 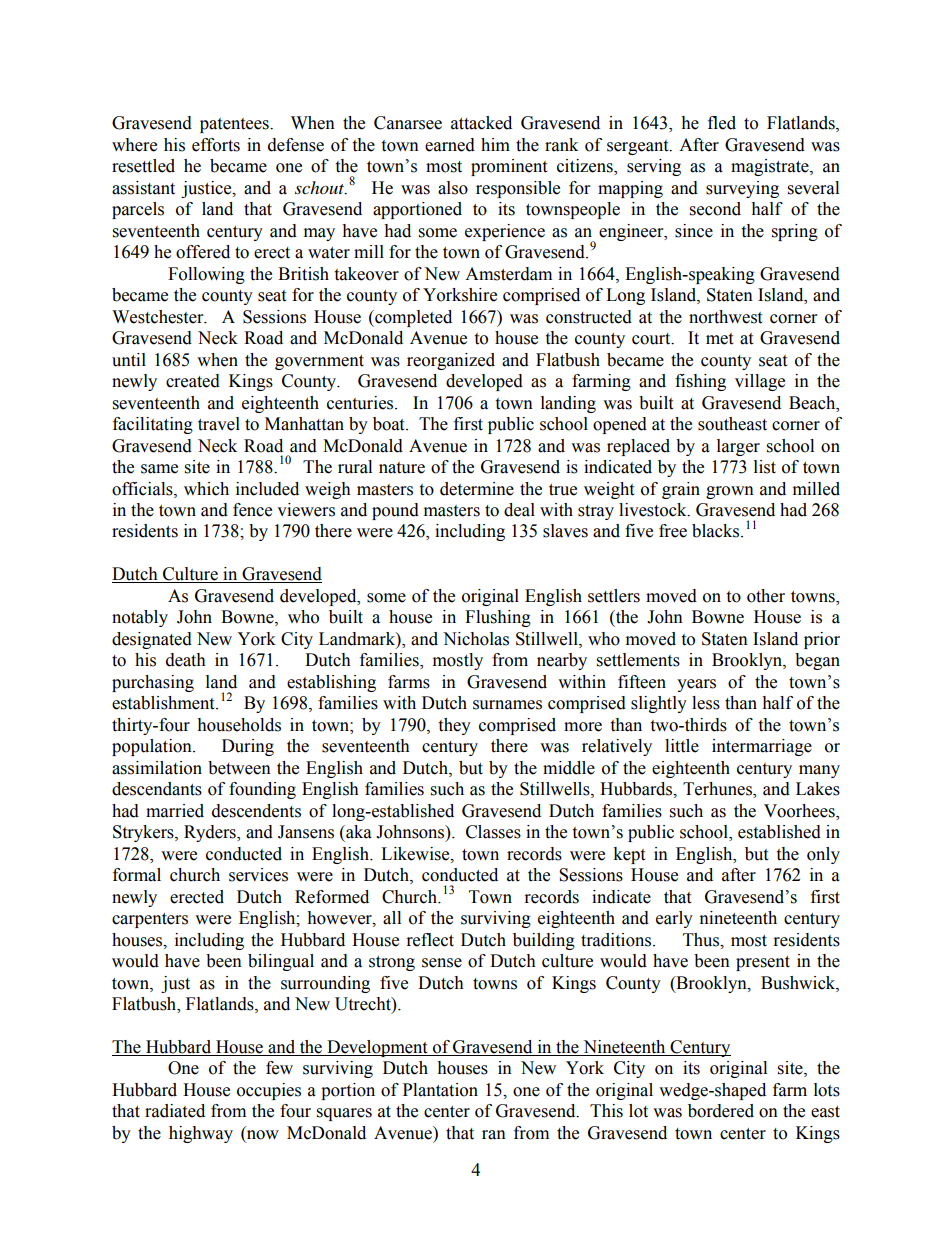 I want to click on Thus, so click(x=702, y=940).
